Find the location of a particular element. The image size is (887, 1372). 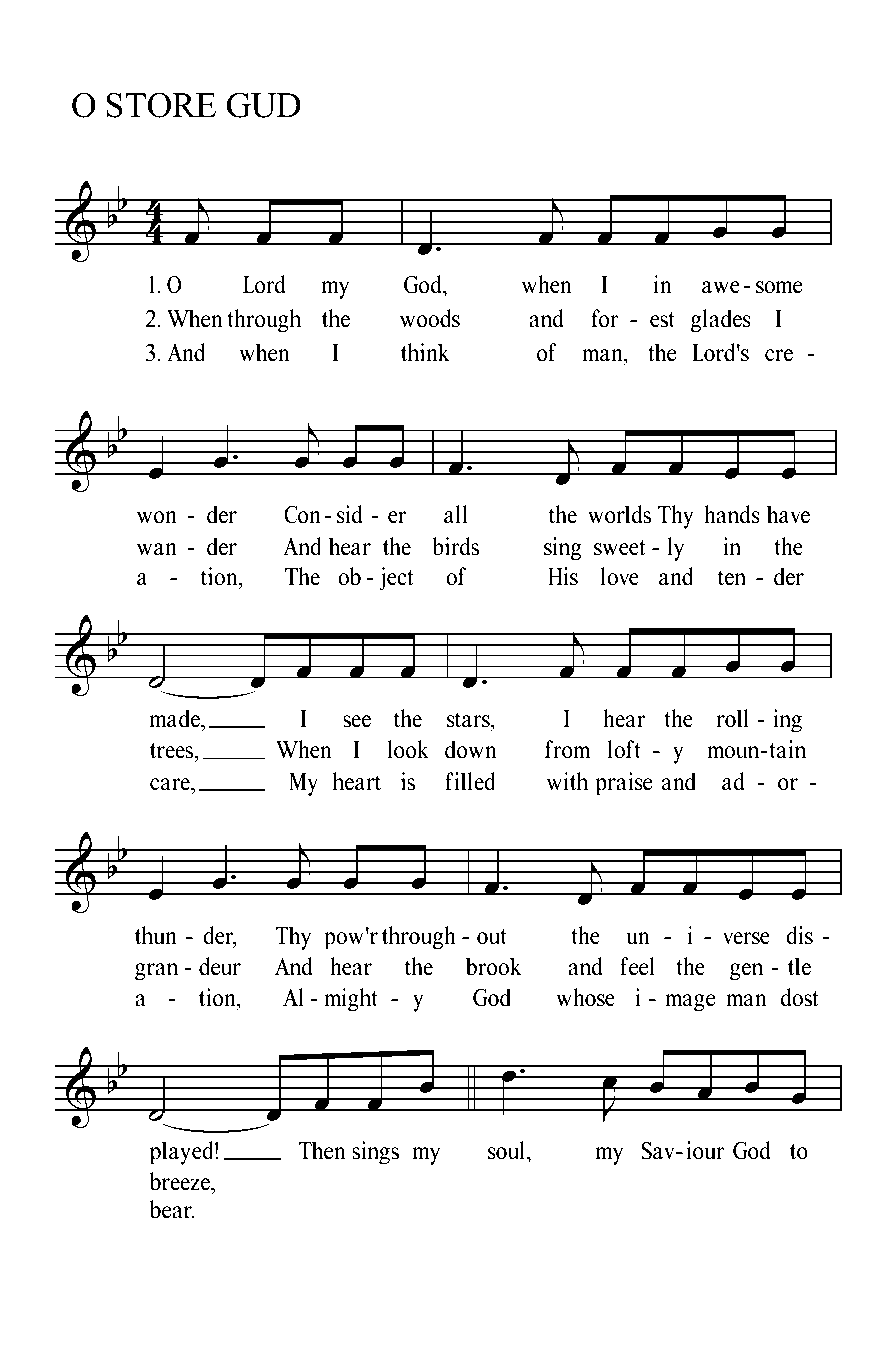

made is located at coordinates (176, 718).
